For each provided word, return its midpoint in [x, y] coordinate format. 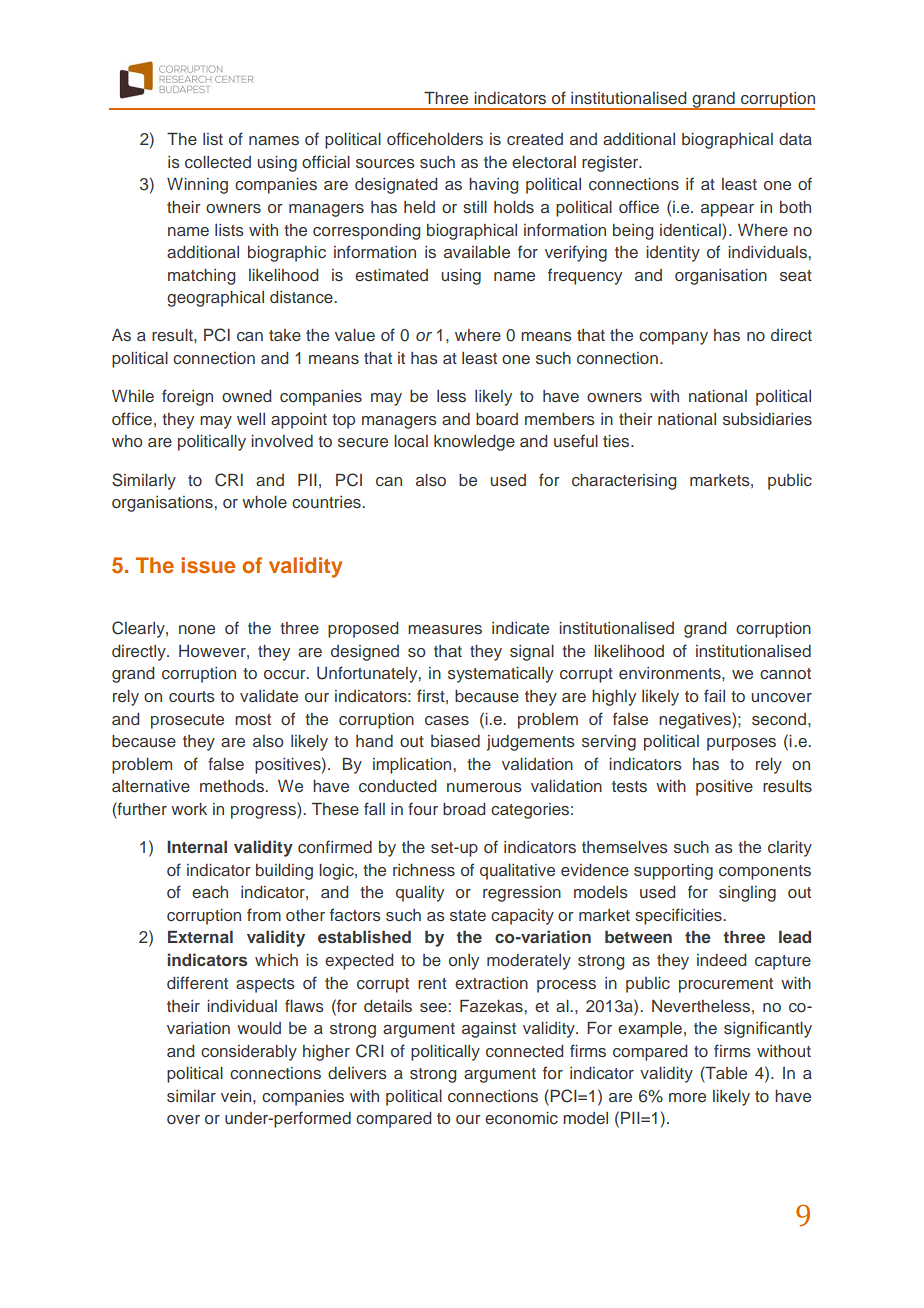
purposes [741, 744]
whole [264, 502]
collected [218, 162]
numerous [484, 788]
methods [233, 786]
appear [727, 210]
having [493, 186]
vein [237, 1096]
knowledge [474, 443]
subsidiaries [767, 419]
